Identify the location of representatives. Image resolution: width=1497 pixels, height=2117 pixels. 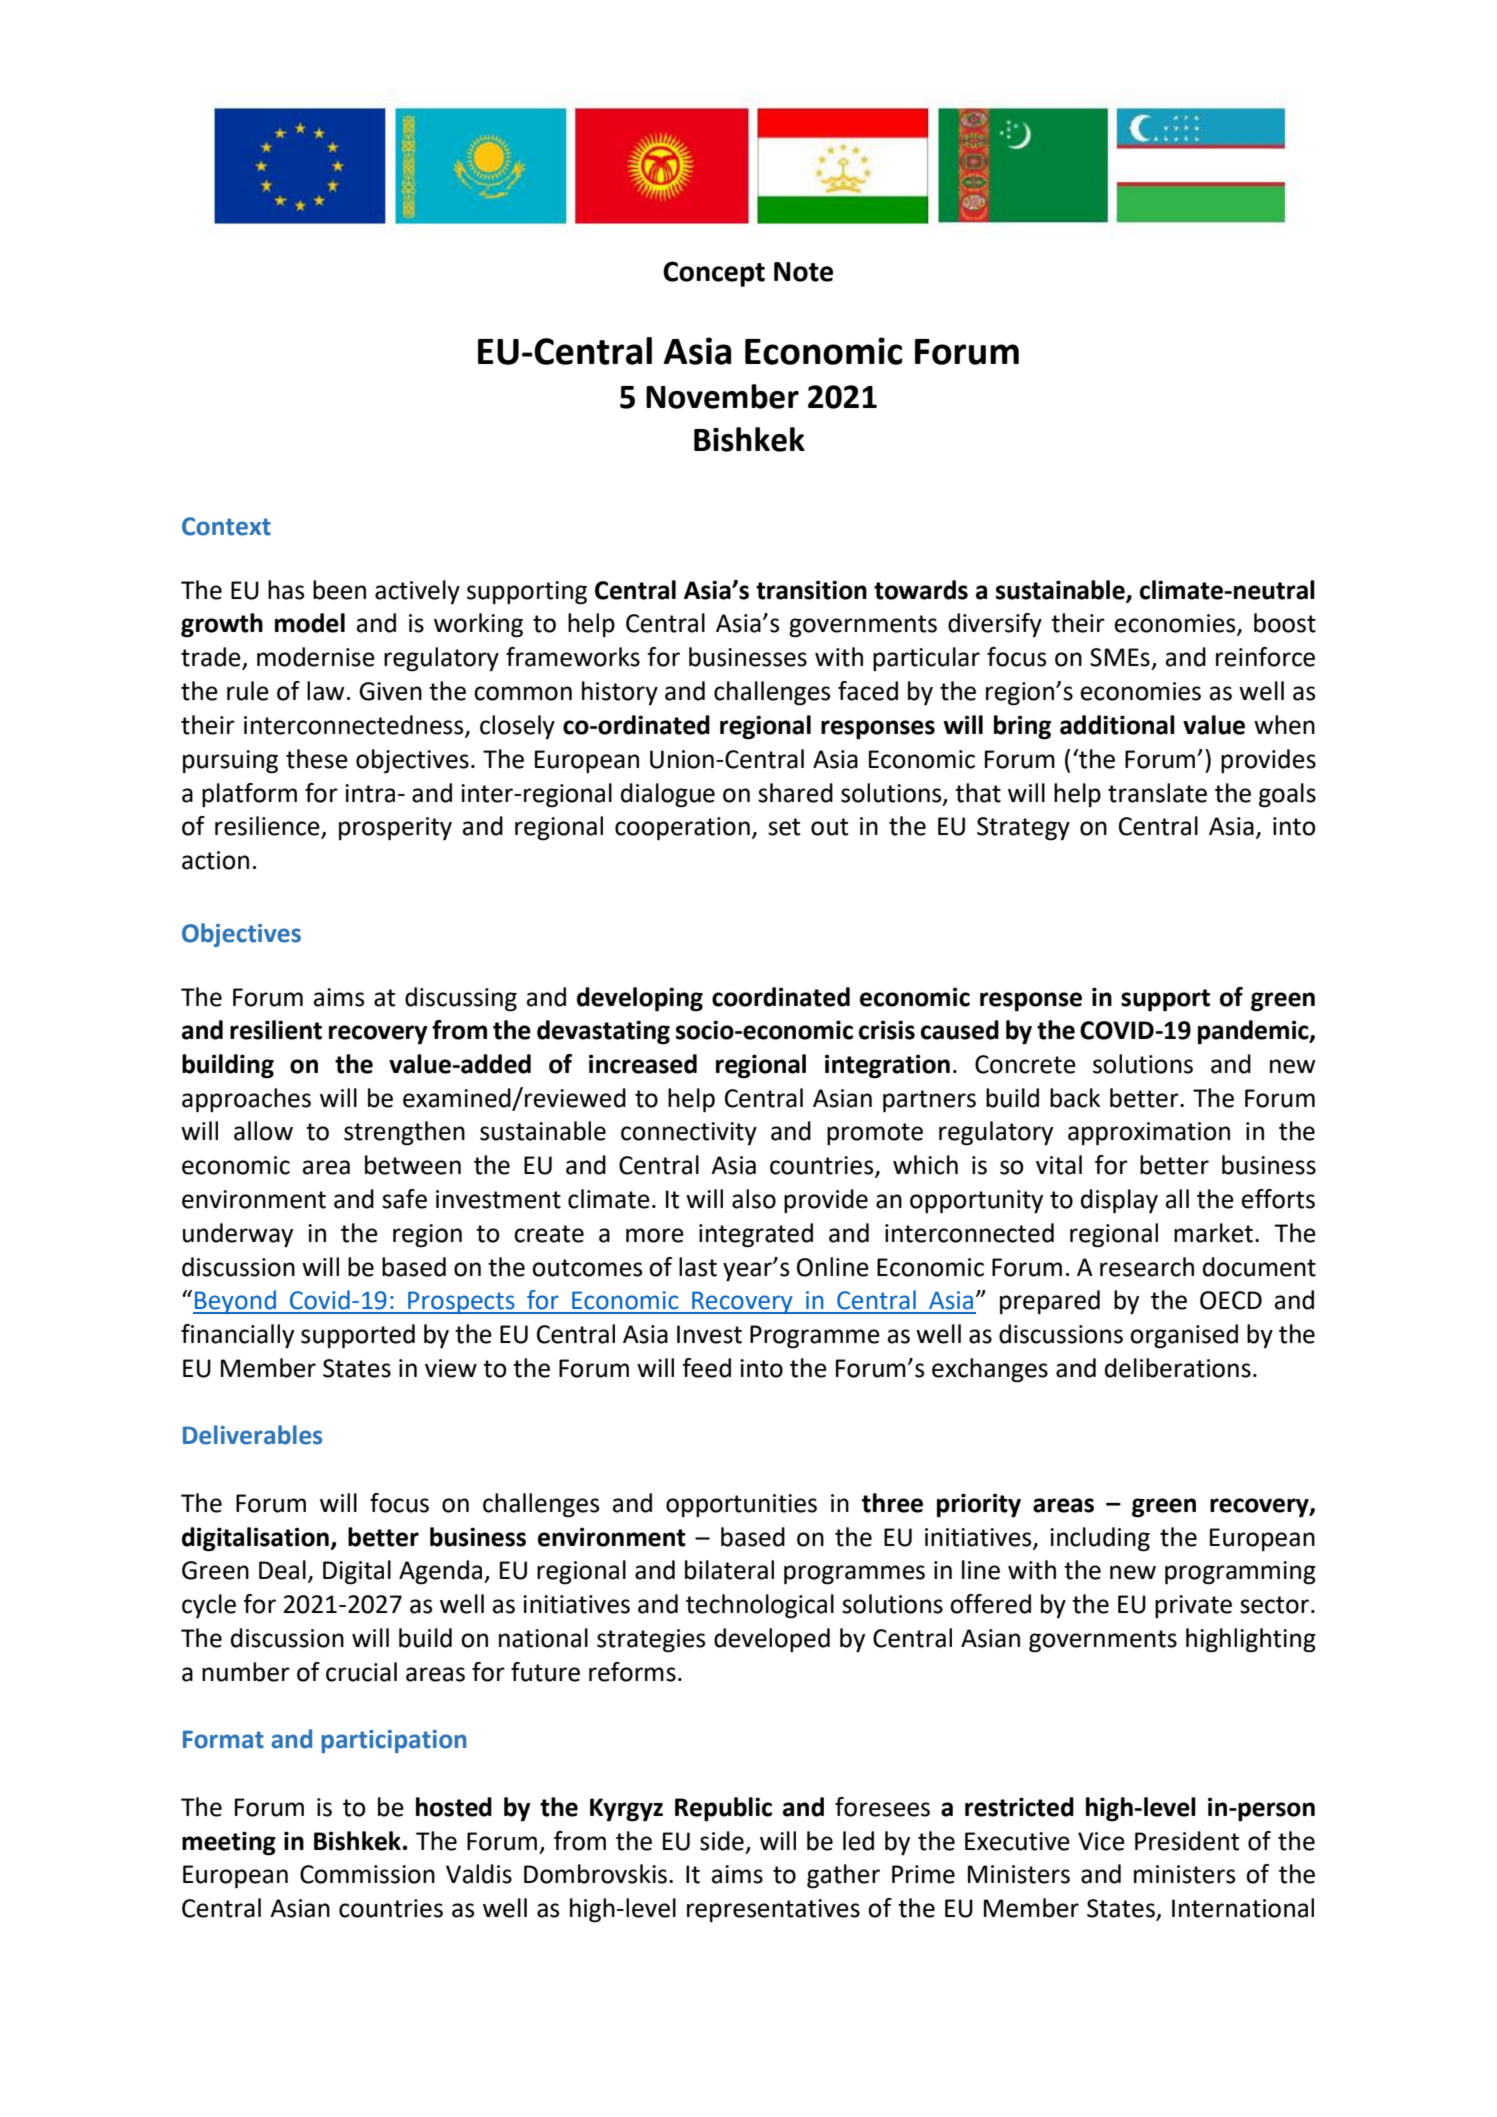
(773, 1911).
